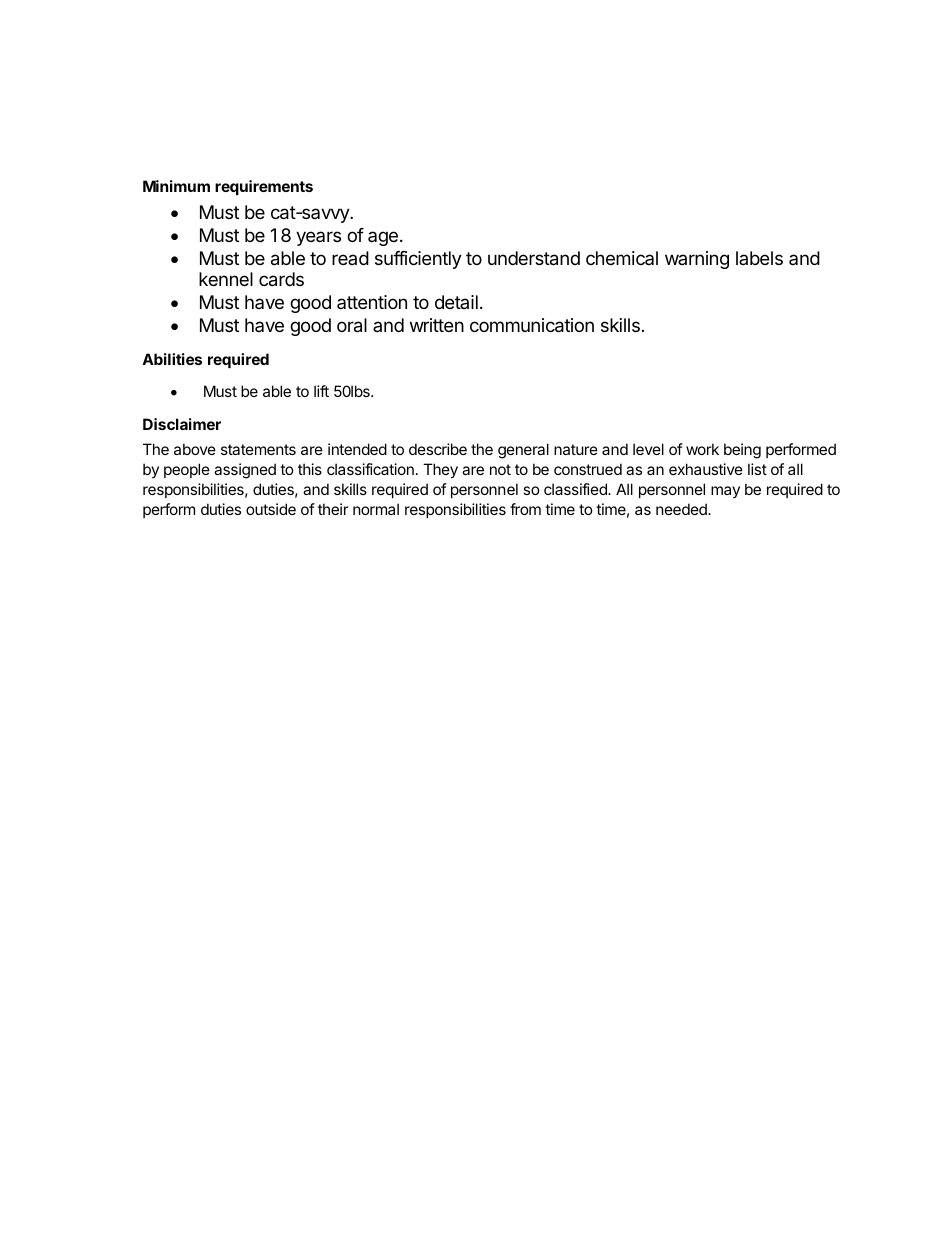  I want to click on chemical, so click(622, 258).
